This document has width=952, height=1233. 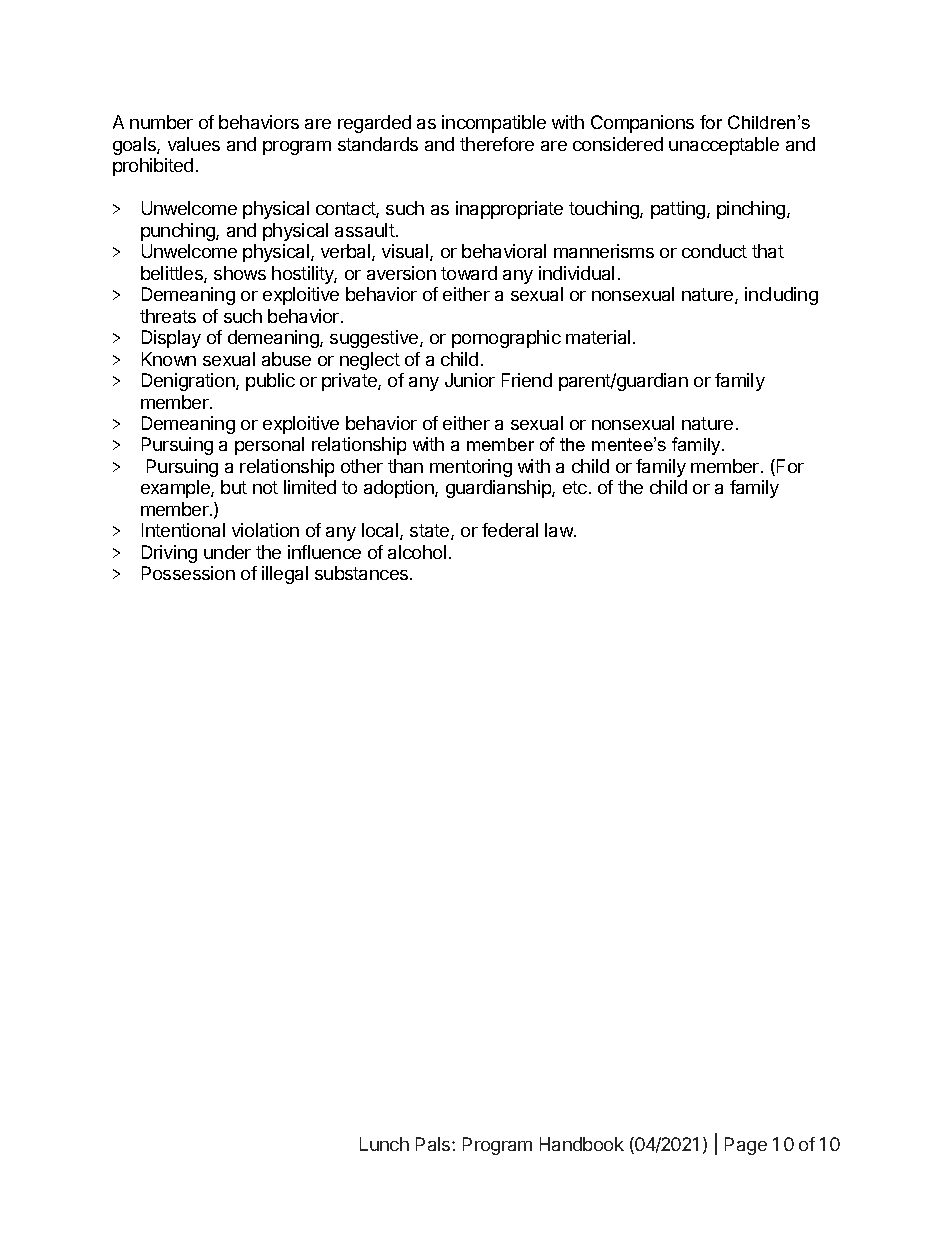 What do you see at coordinates (575, 487) in the document?
I see `etc` at bounding box center [575, 487].
